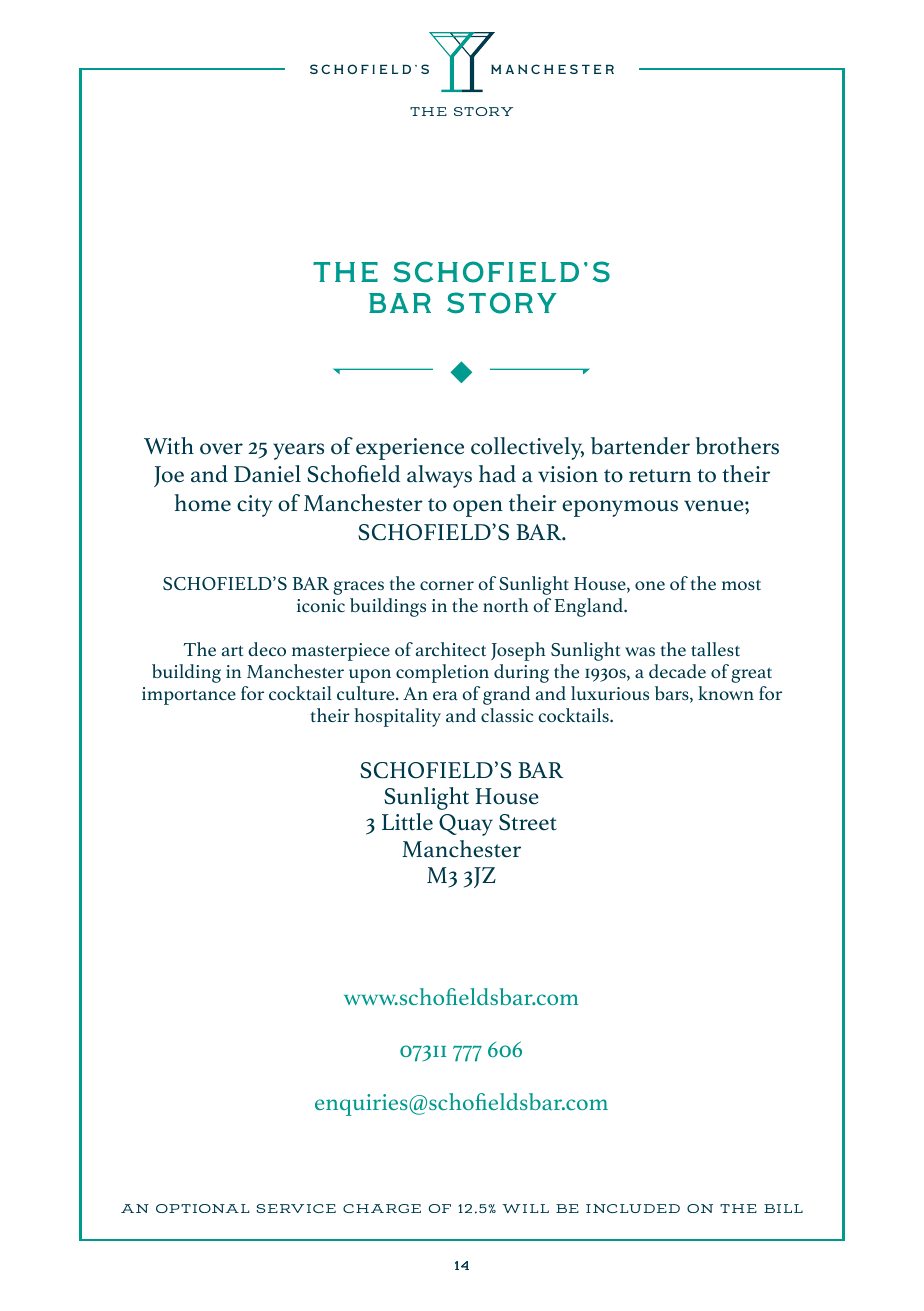 Image resolution: width=924 pixels, height=1311 pixels. I want to click on had, so click(497, 474).
